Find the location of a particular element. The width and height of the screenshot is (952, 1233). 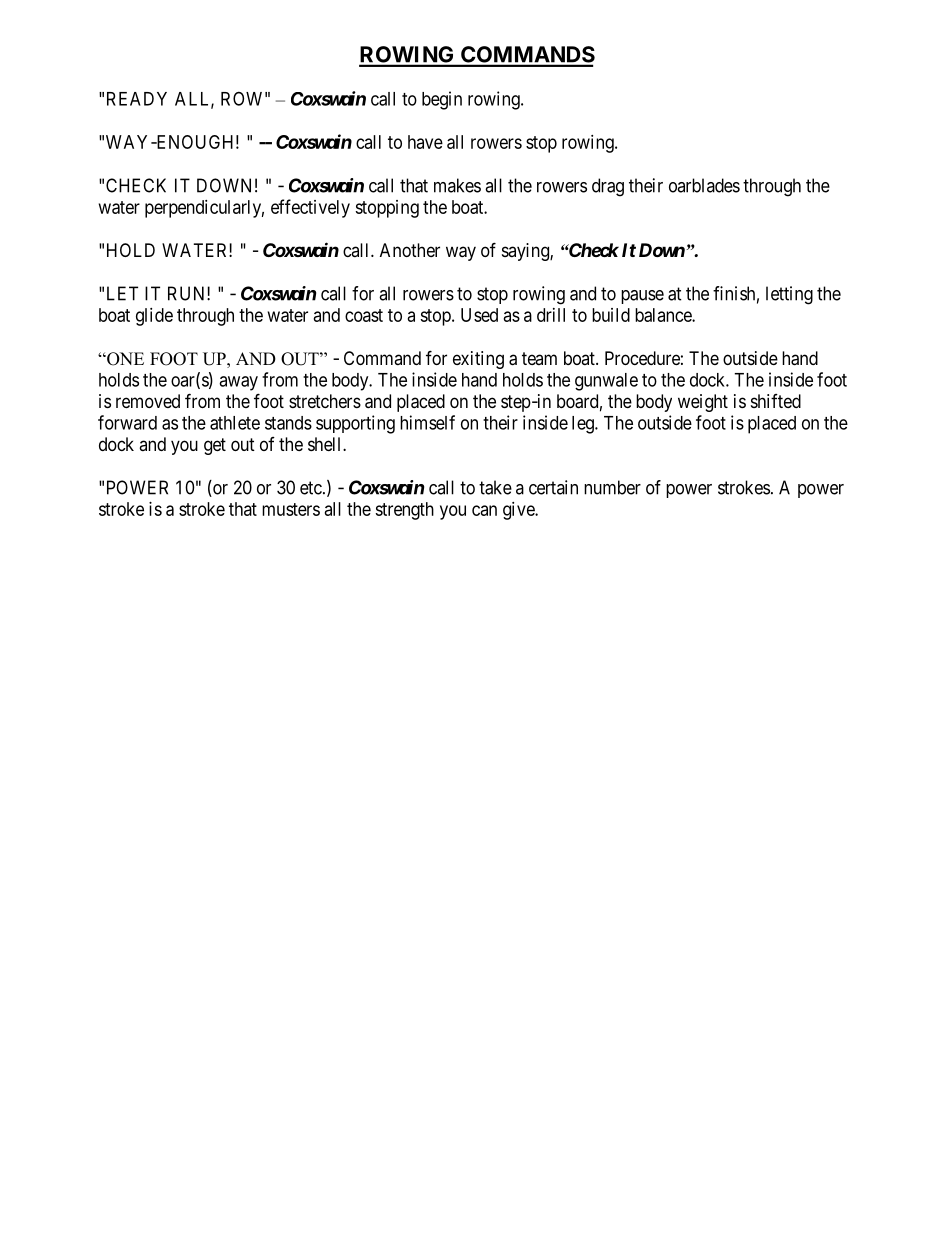

balance is located at coordinates (664, 315).
